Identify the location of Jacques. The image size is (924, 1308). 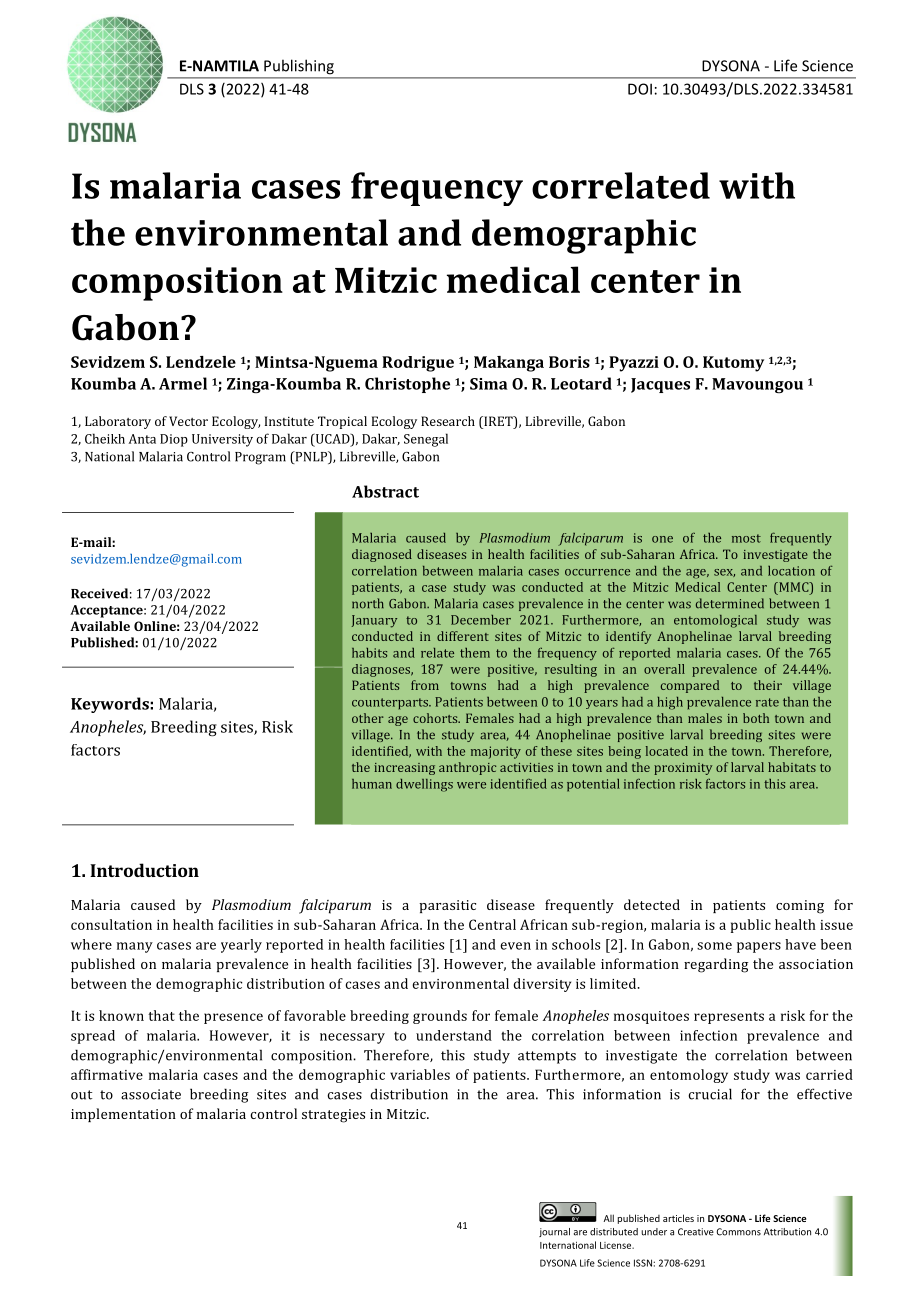
(660, 385).
